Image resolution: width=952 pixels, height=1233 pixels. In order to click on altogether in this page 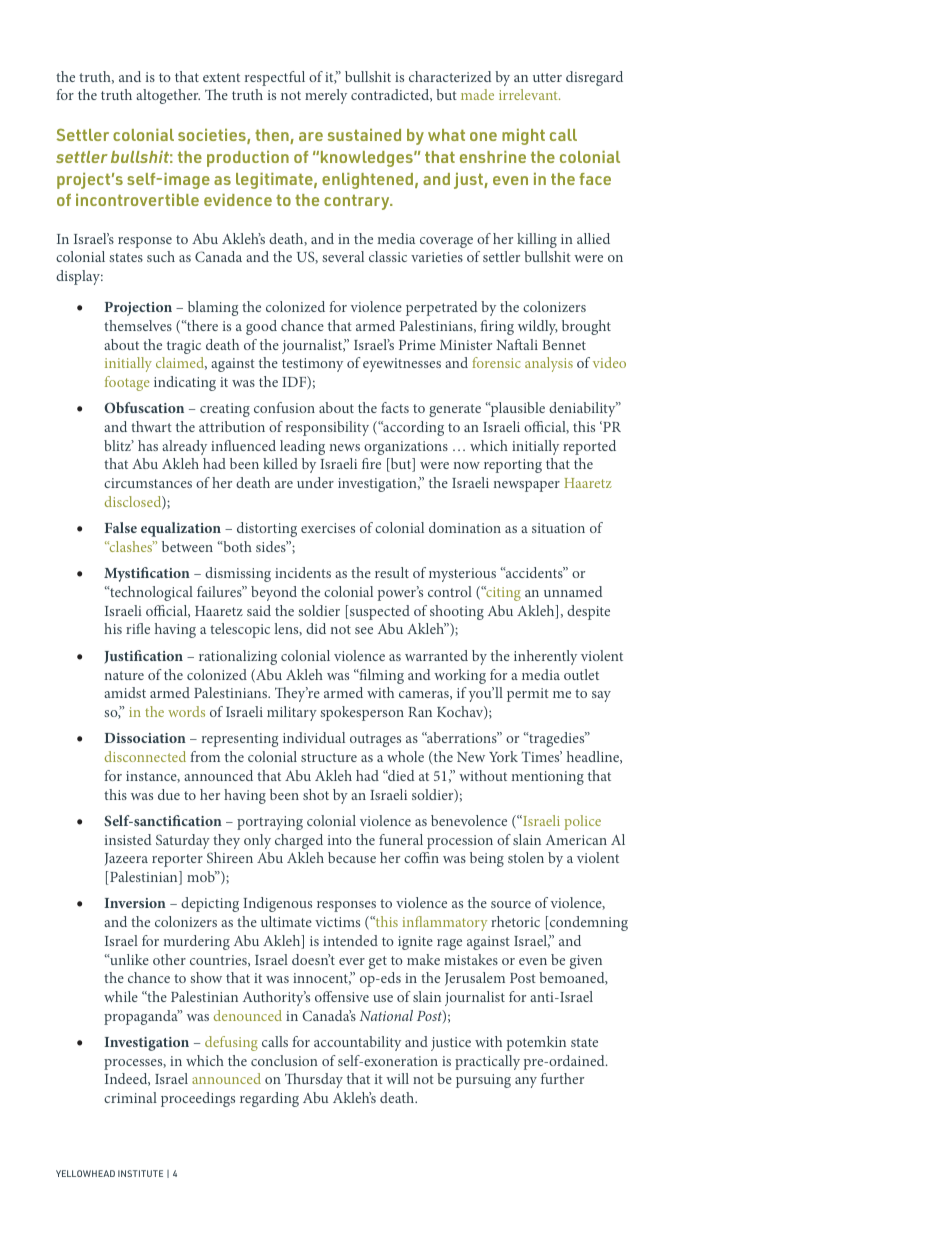, I will do `click(168, 96)`.
